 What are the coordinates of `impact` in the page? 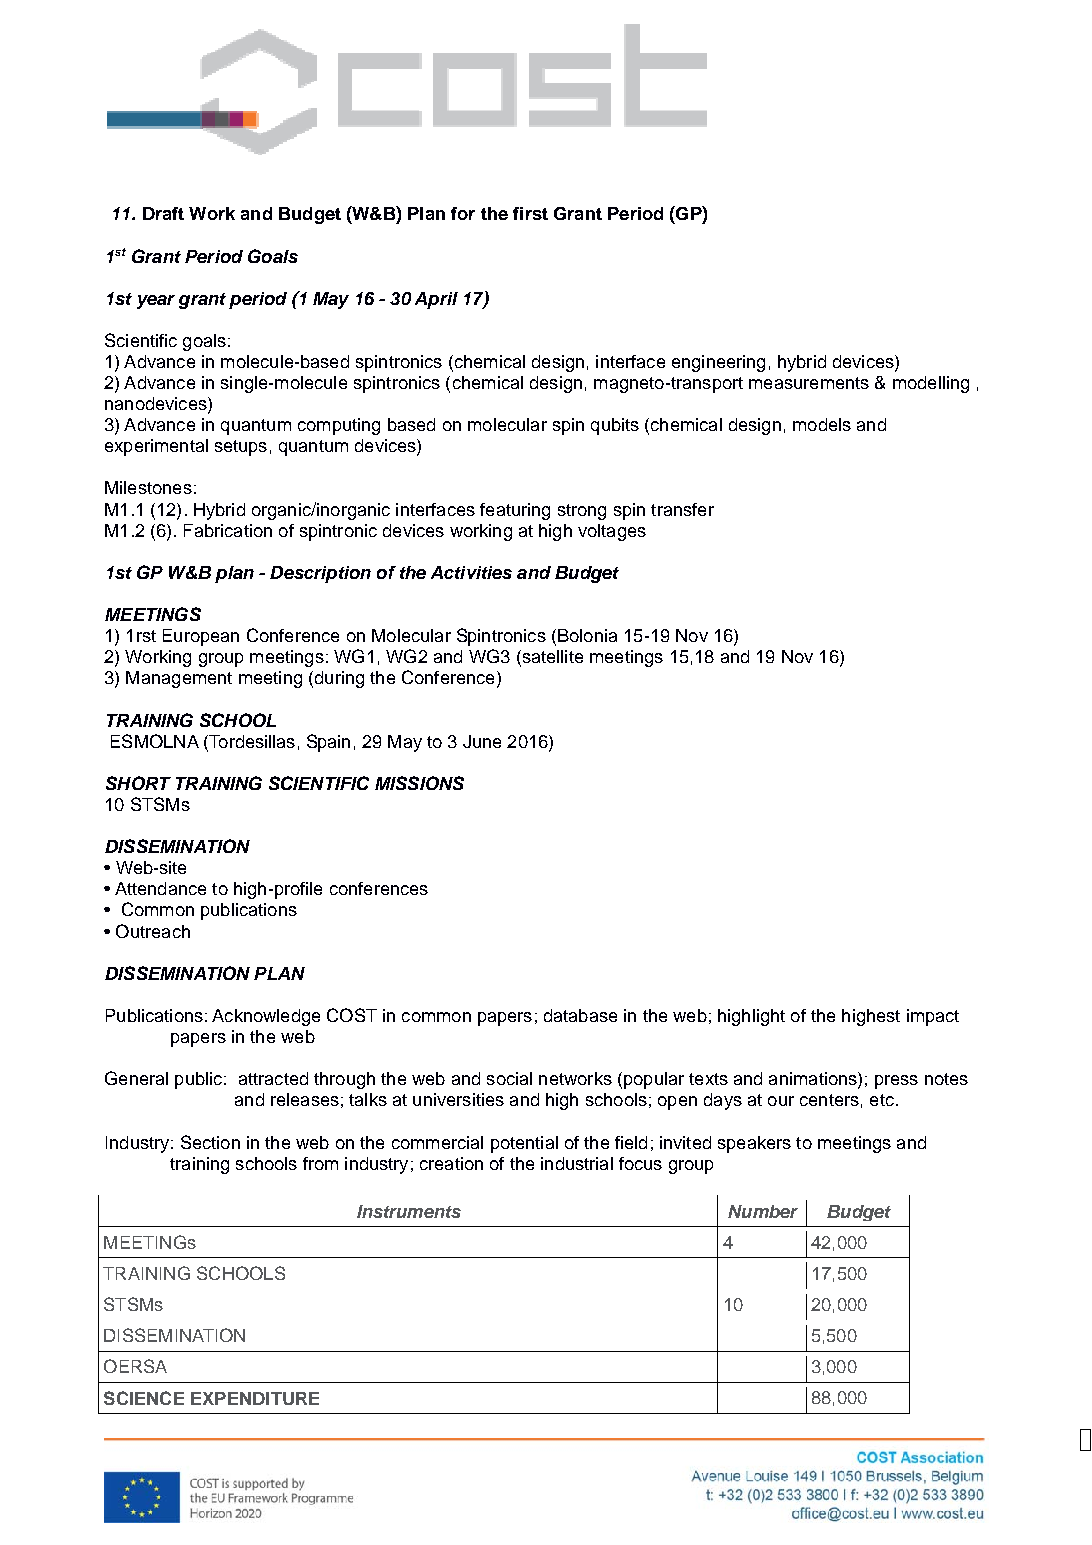 It's located at (933, 1017).
